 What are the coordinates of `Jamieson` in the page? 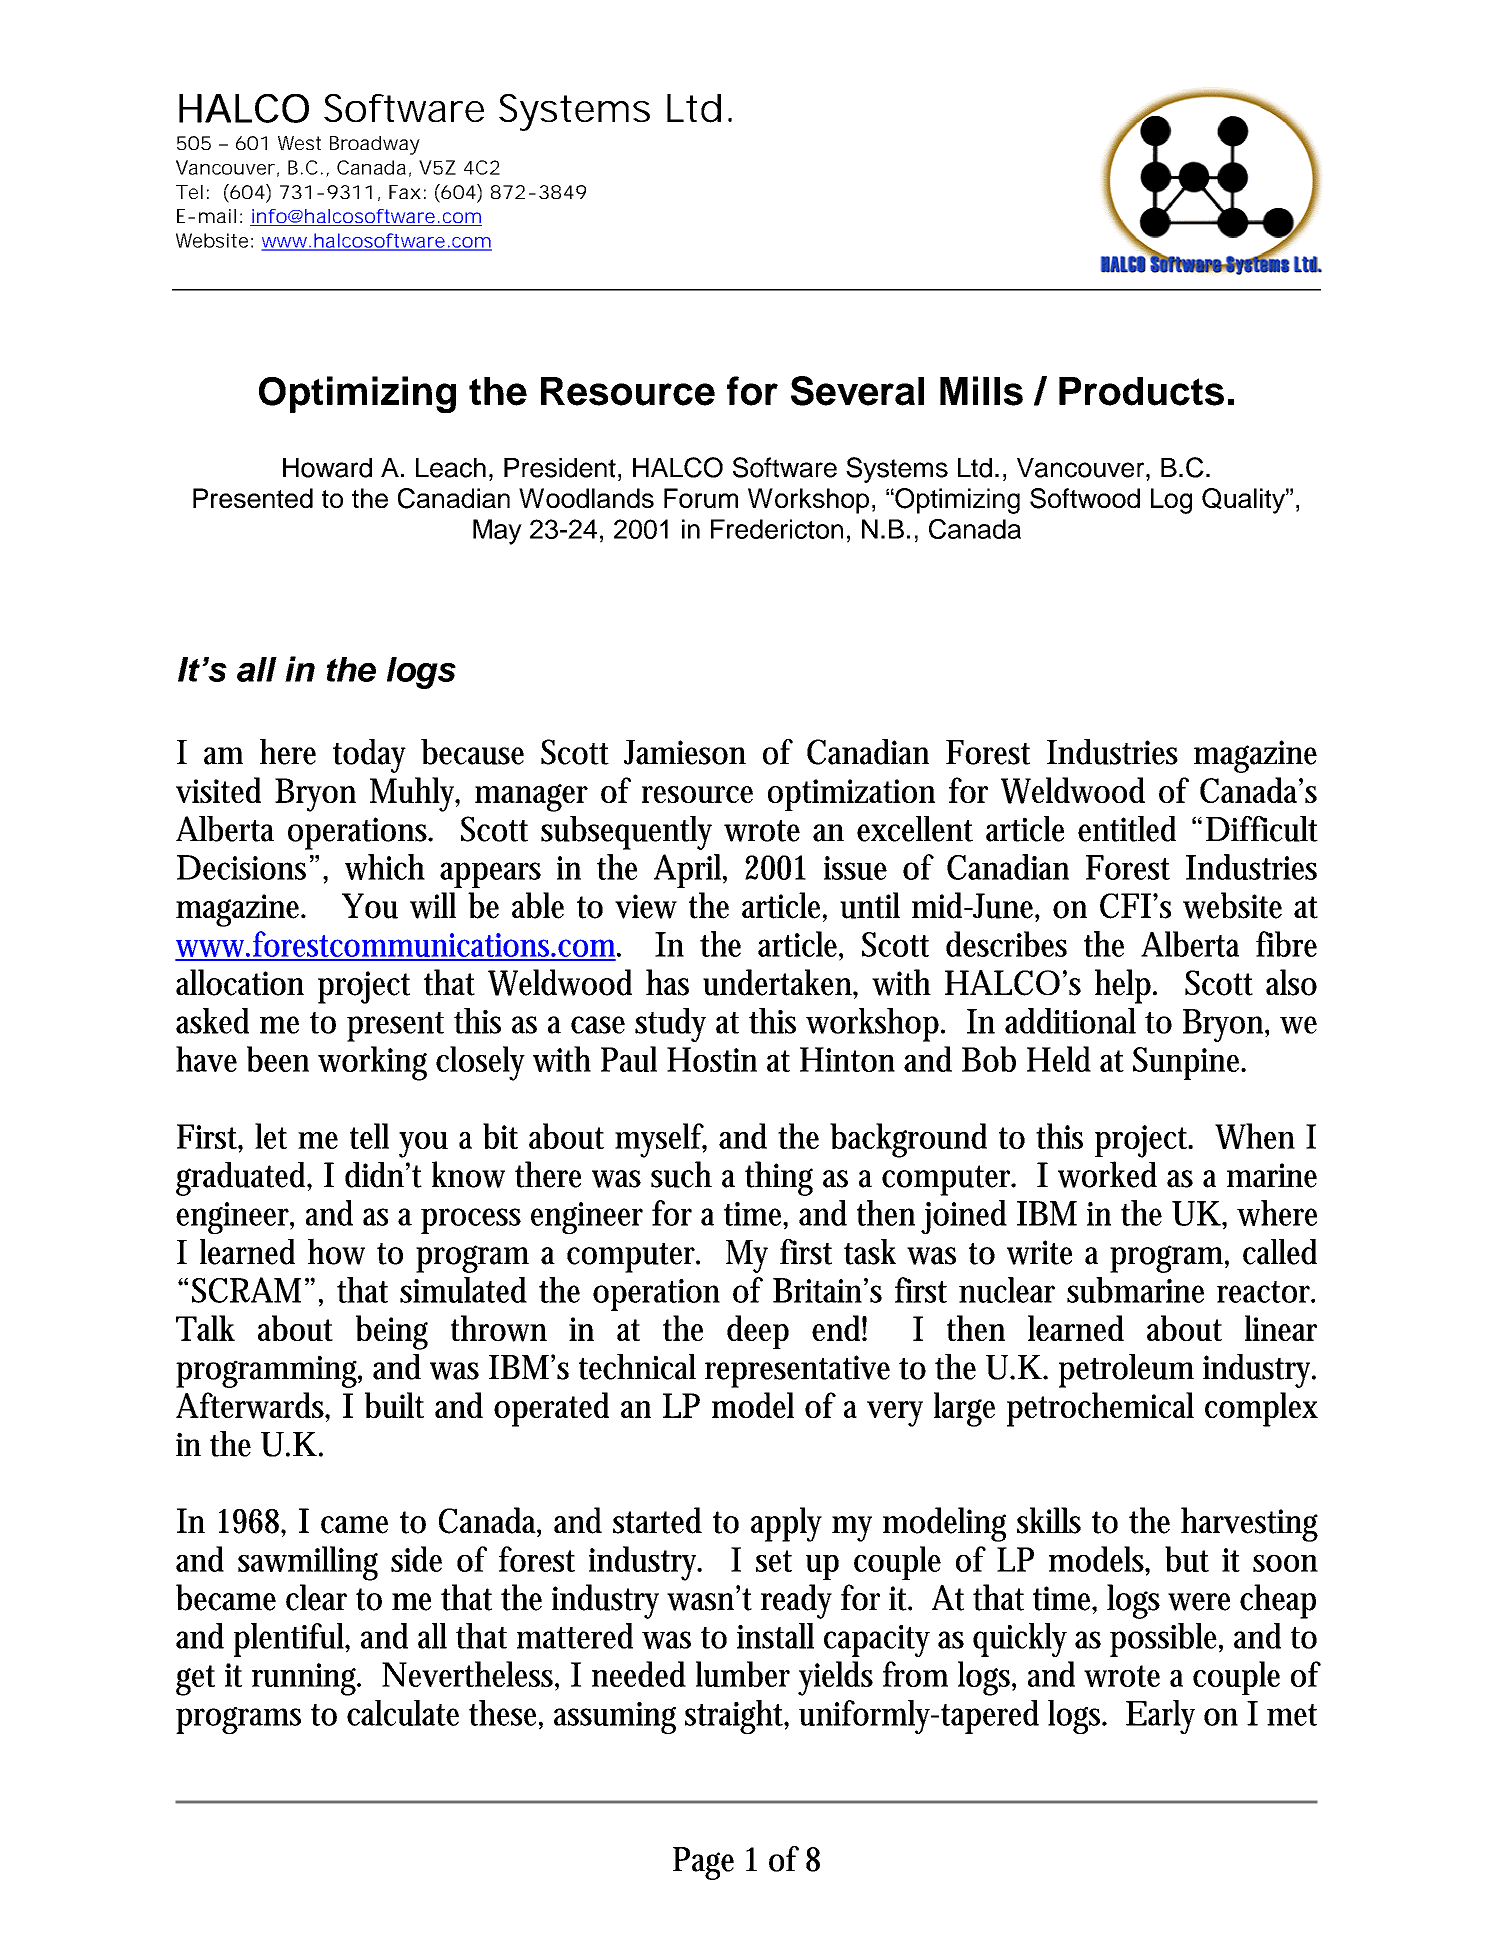 It's located at (685, 752).
